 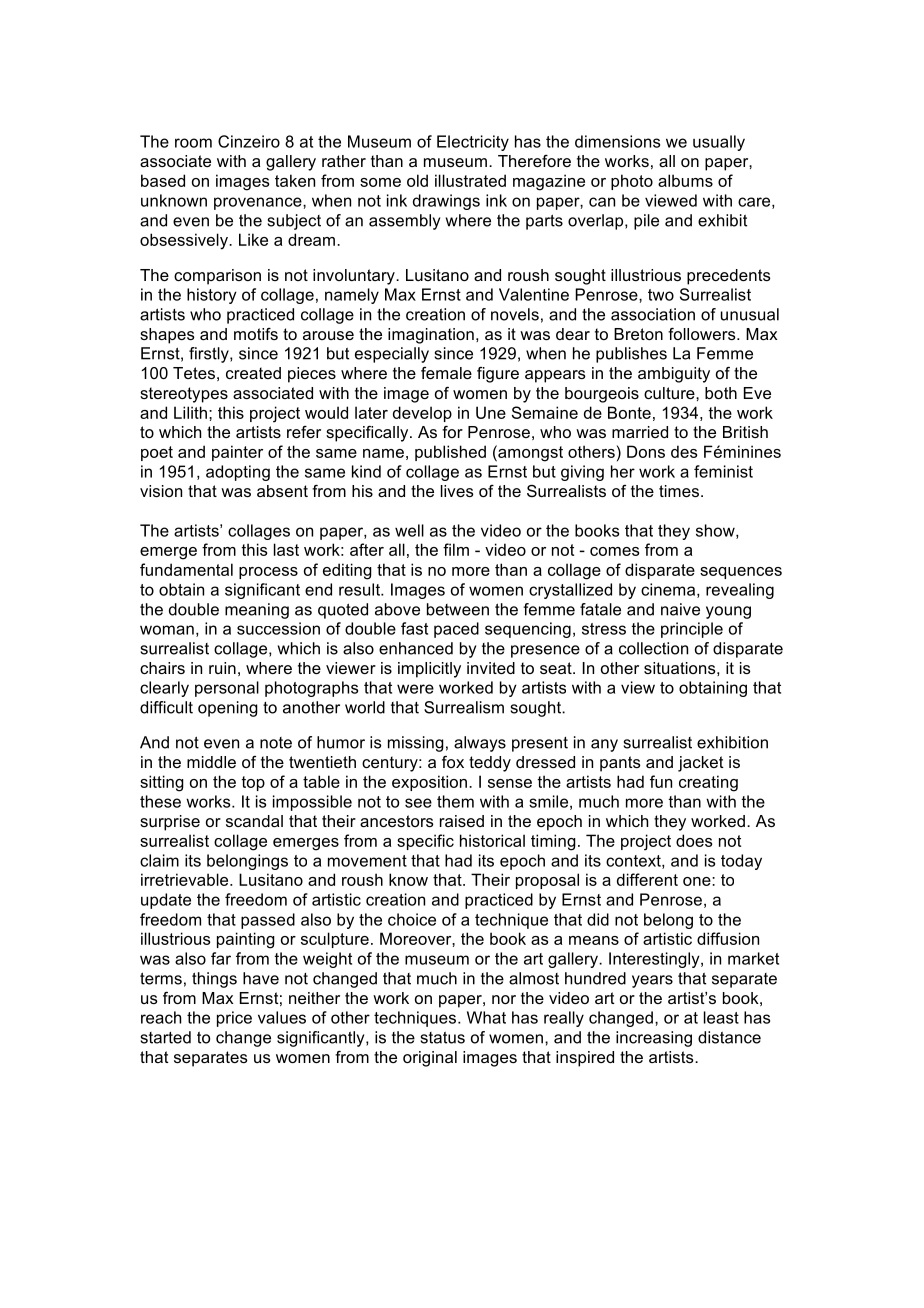 What do you see at coordinates (234, 1019) in the page?
I see `price` at bounding box center [234, 1019].
